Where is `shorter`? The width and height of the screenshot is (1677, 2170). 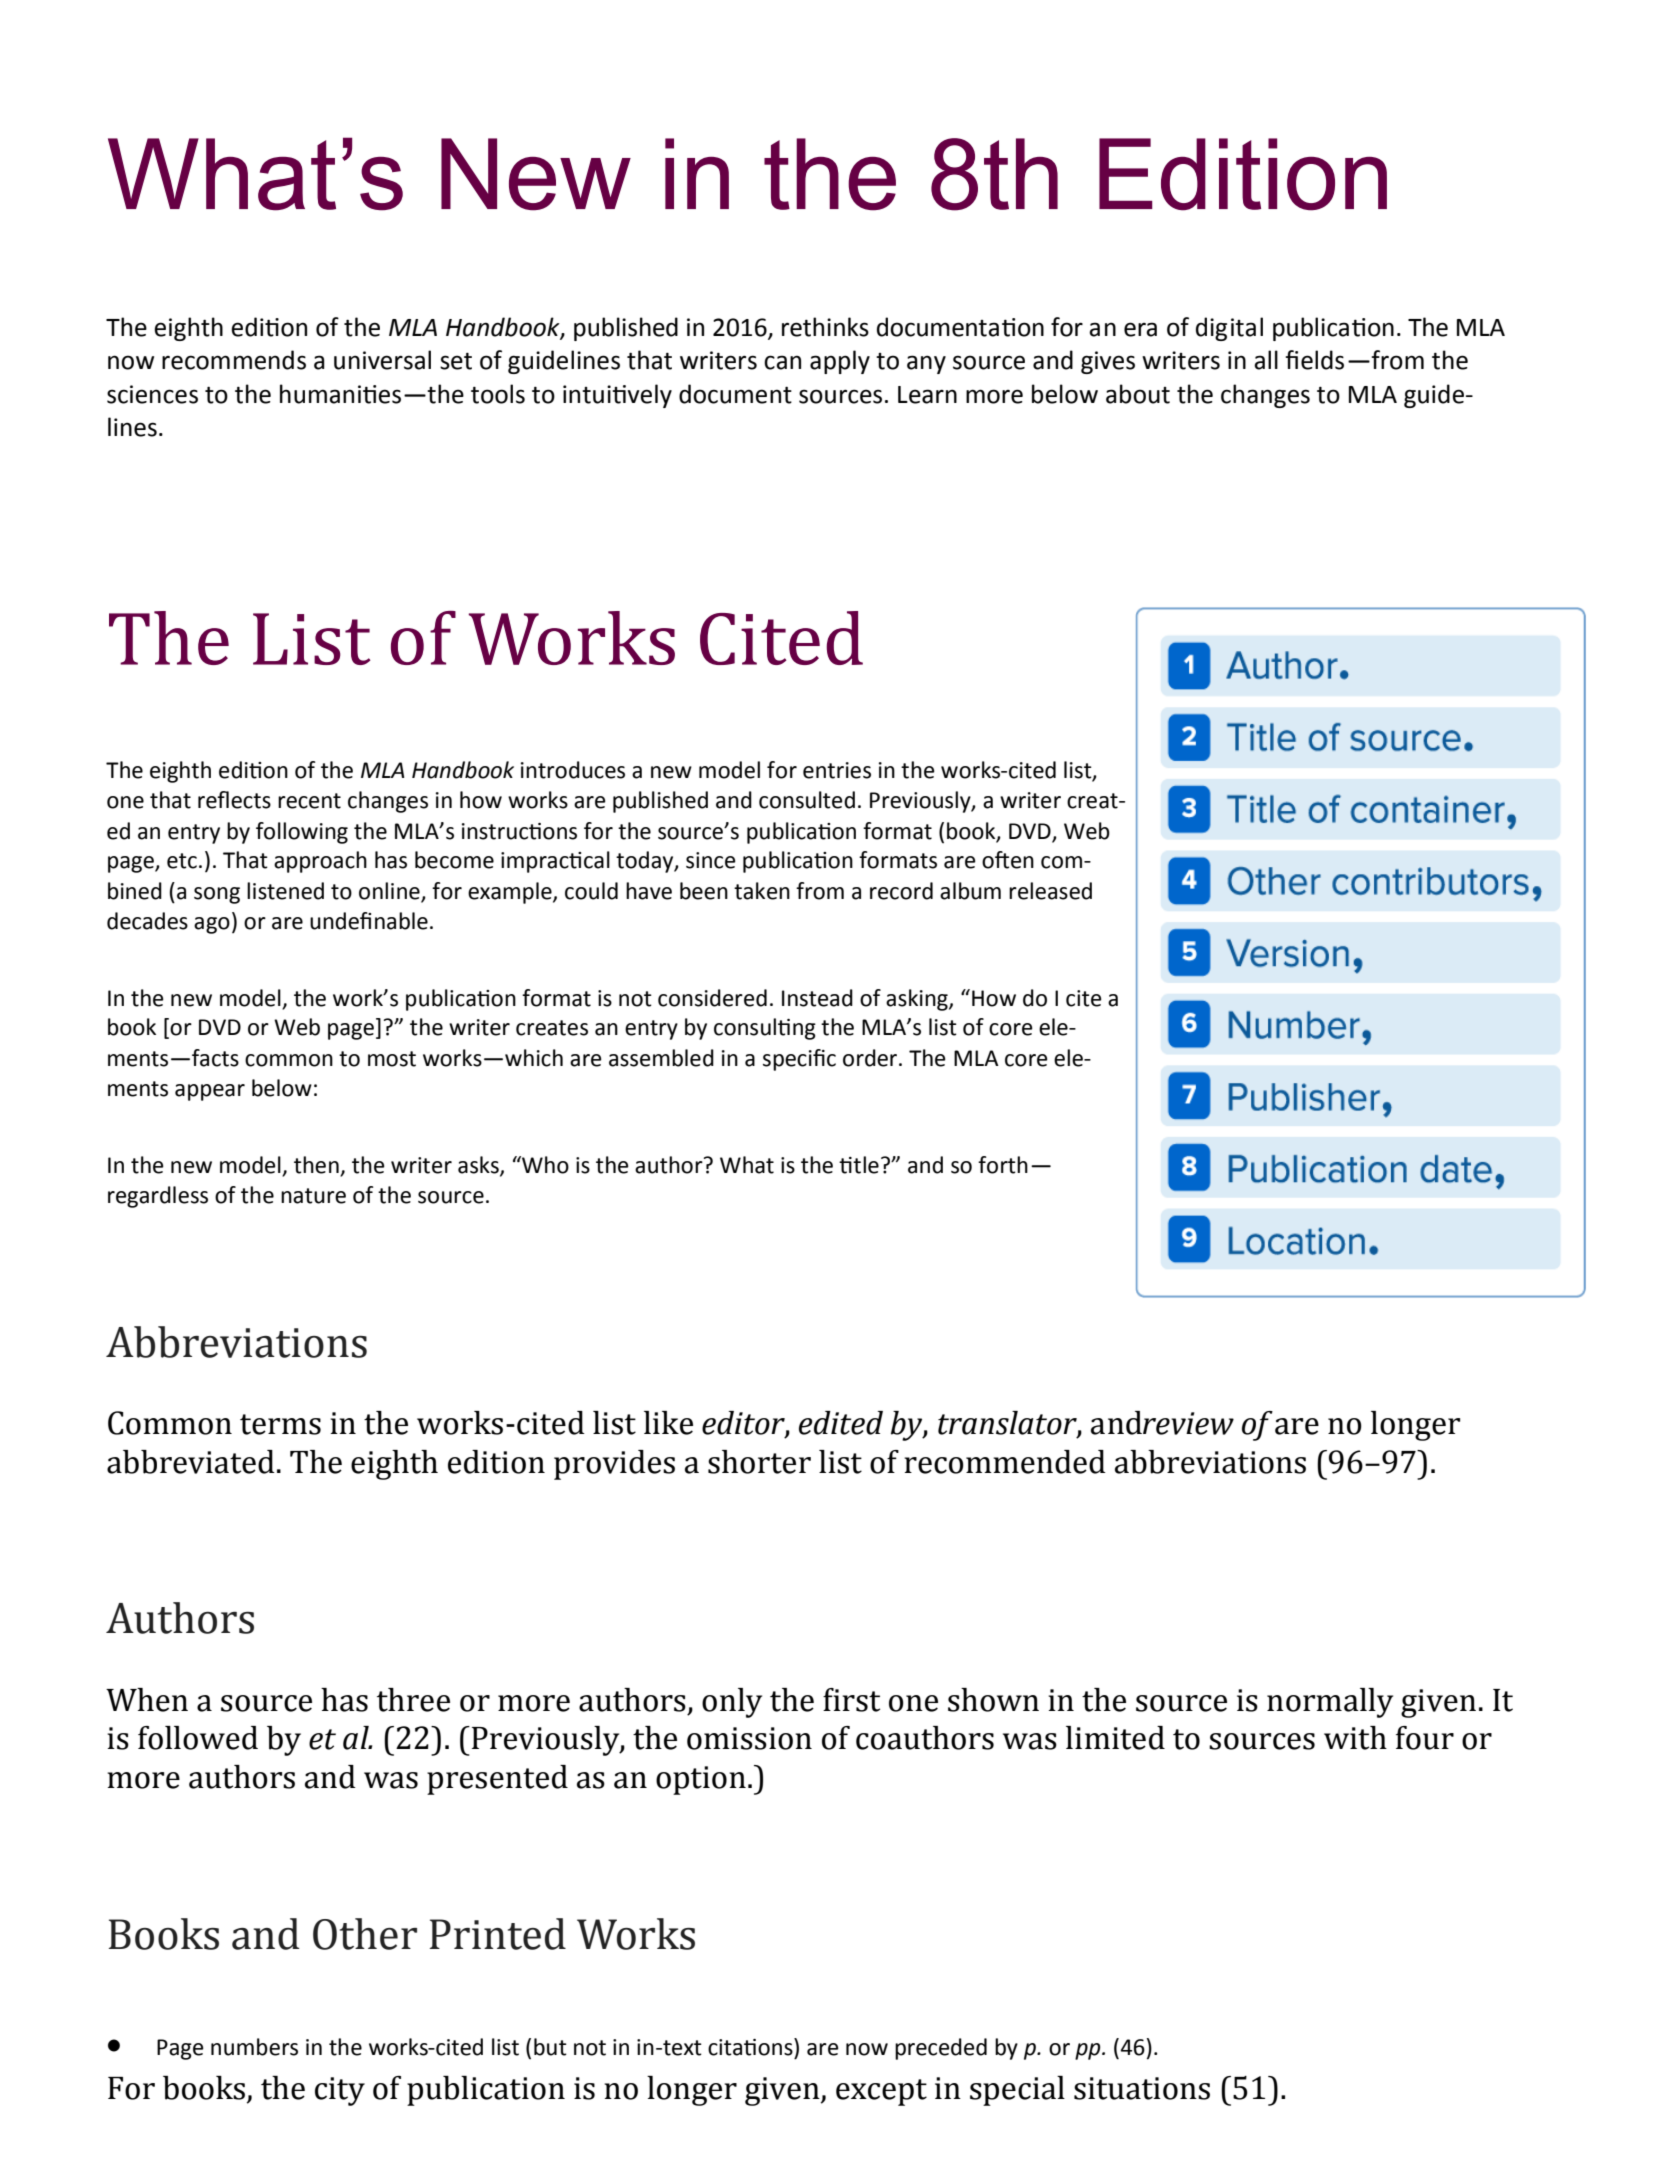 shorter is located at coordinates (759, 1462).
